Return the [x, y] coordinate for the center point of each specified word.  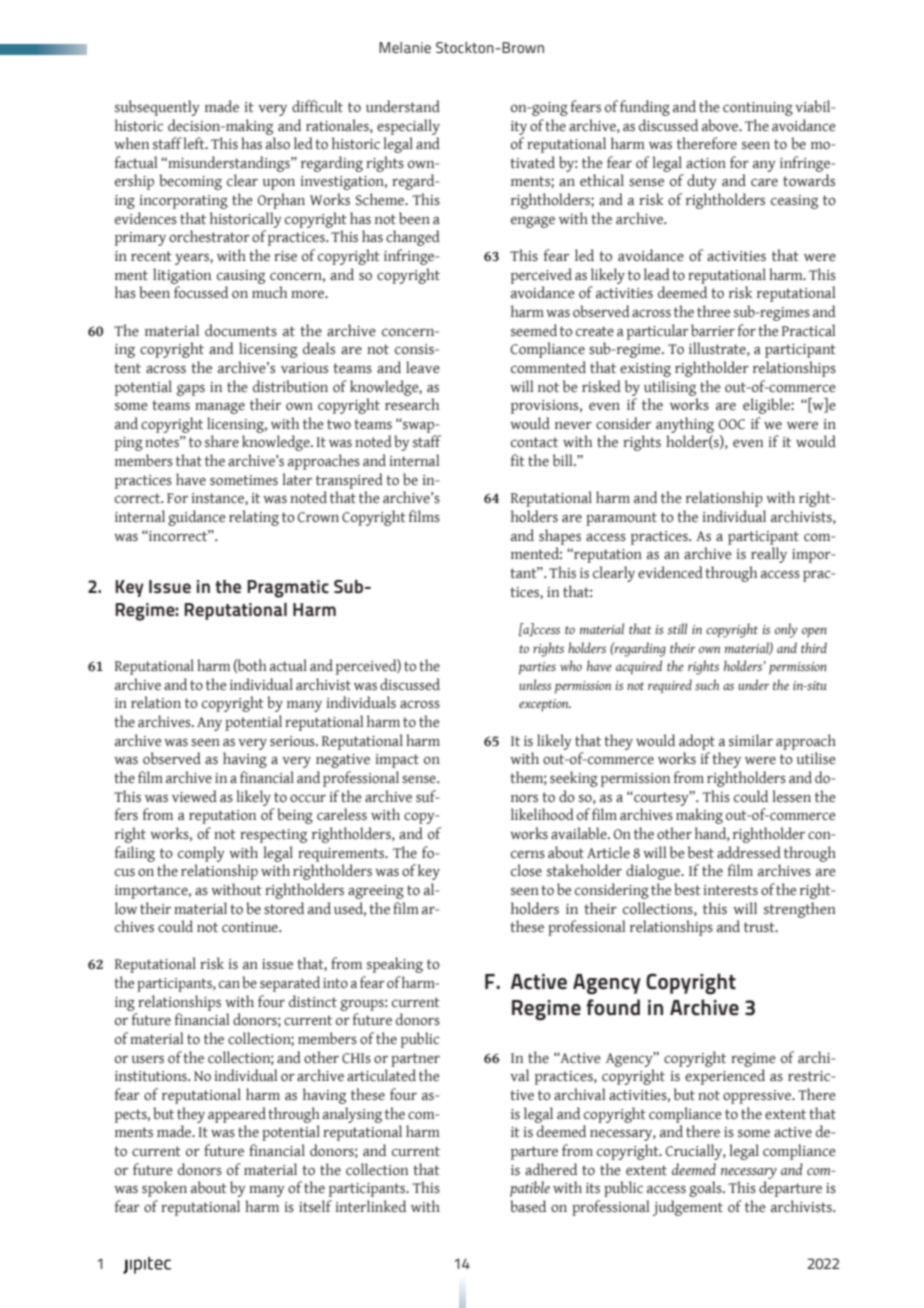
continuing [758, 109]
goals [706, 1189]
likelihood [542, 814]
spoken [164, 1189]
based [528, 1206]
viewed [194, 796]
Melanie [405, 47]
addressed [749, 852]
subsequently [157, 108]
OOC [731, 424]
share [222, 441]
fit [518, 460]
